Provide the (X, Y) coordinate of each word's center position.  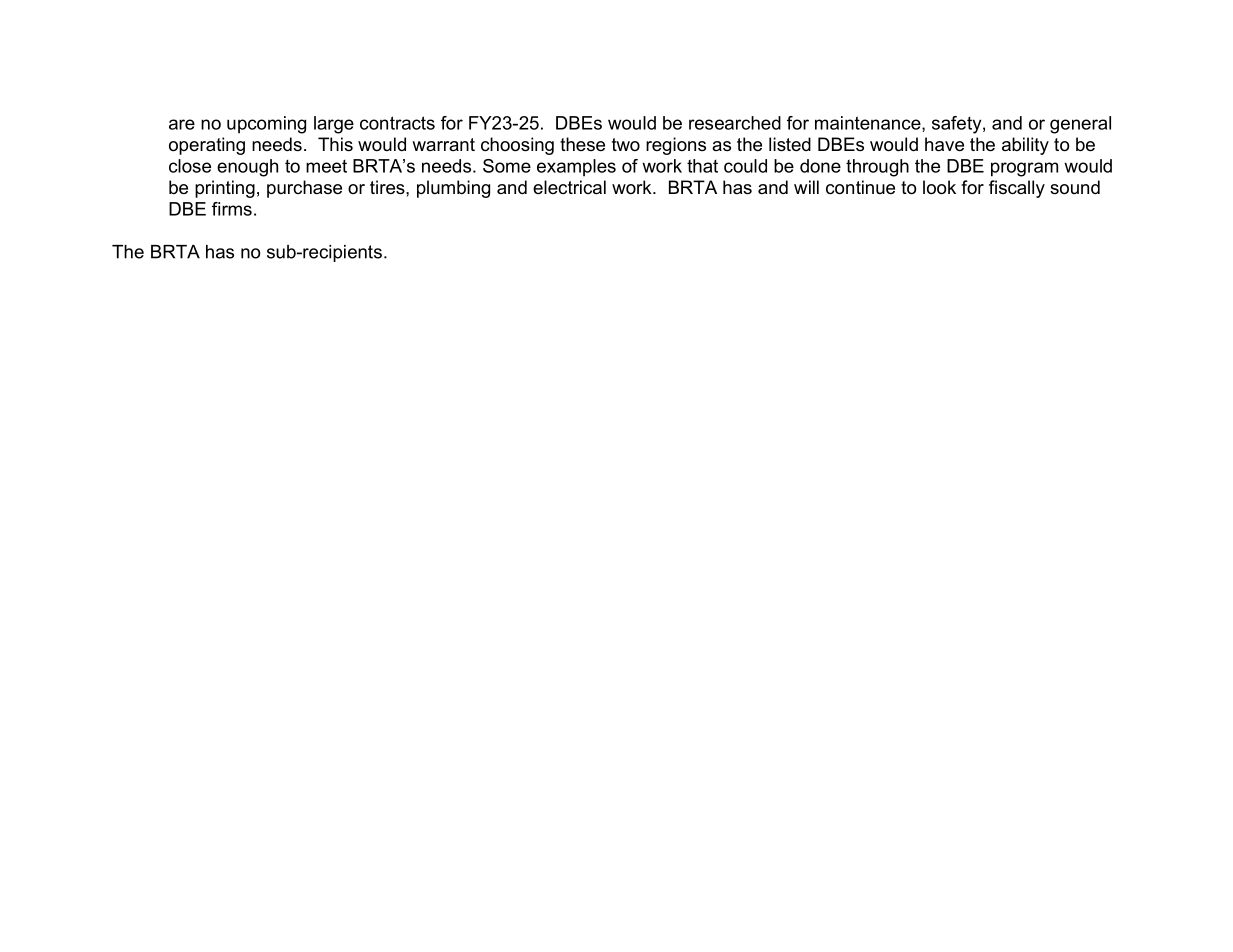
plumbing (453, 189)
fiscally (1017, 189)
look (939, 187)
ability (1025, 146)
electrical (569, 187)
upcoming (266, 125)
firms (232, 209)
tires (388, 187)
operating (207, 146)
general (1080, 125)
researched (735, 123)
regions (676, 146)
